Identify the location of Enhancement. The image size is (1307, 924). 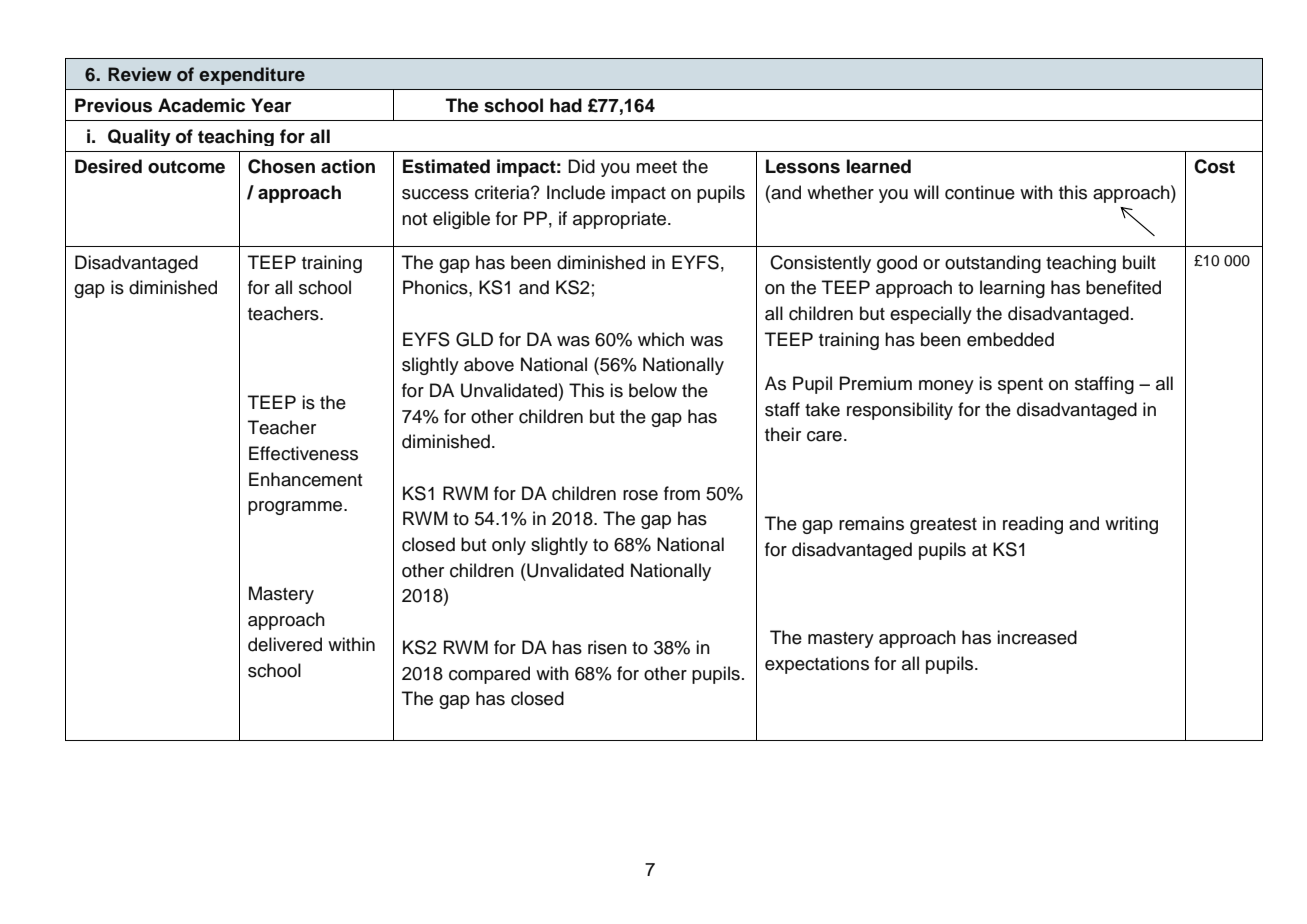
(305, 479).
